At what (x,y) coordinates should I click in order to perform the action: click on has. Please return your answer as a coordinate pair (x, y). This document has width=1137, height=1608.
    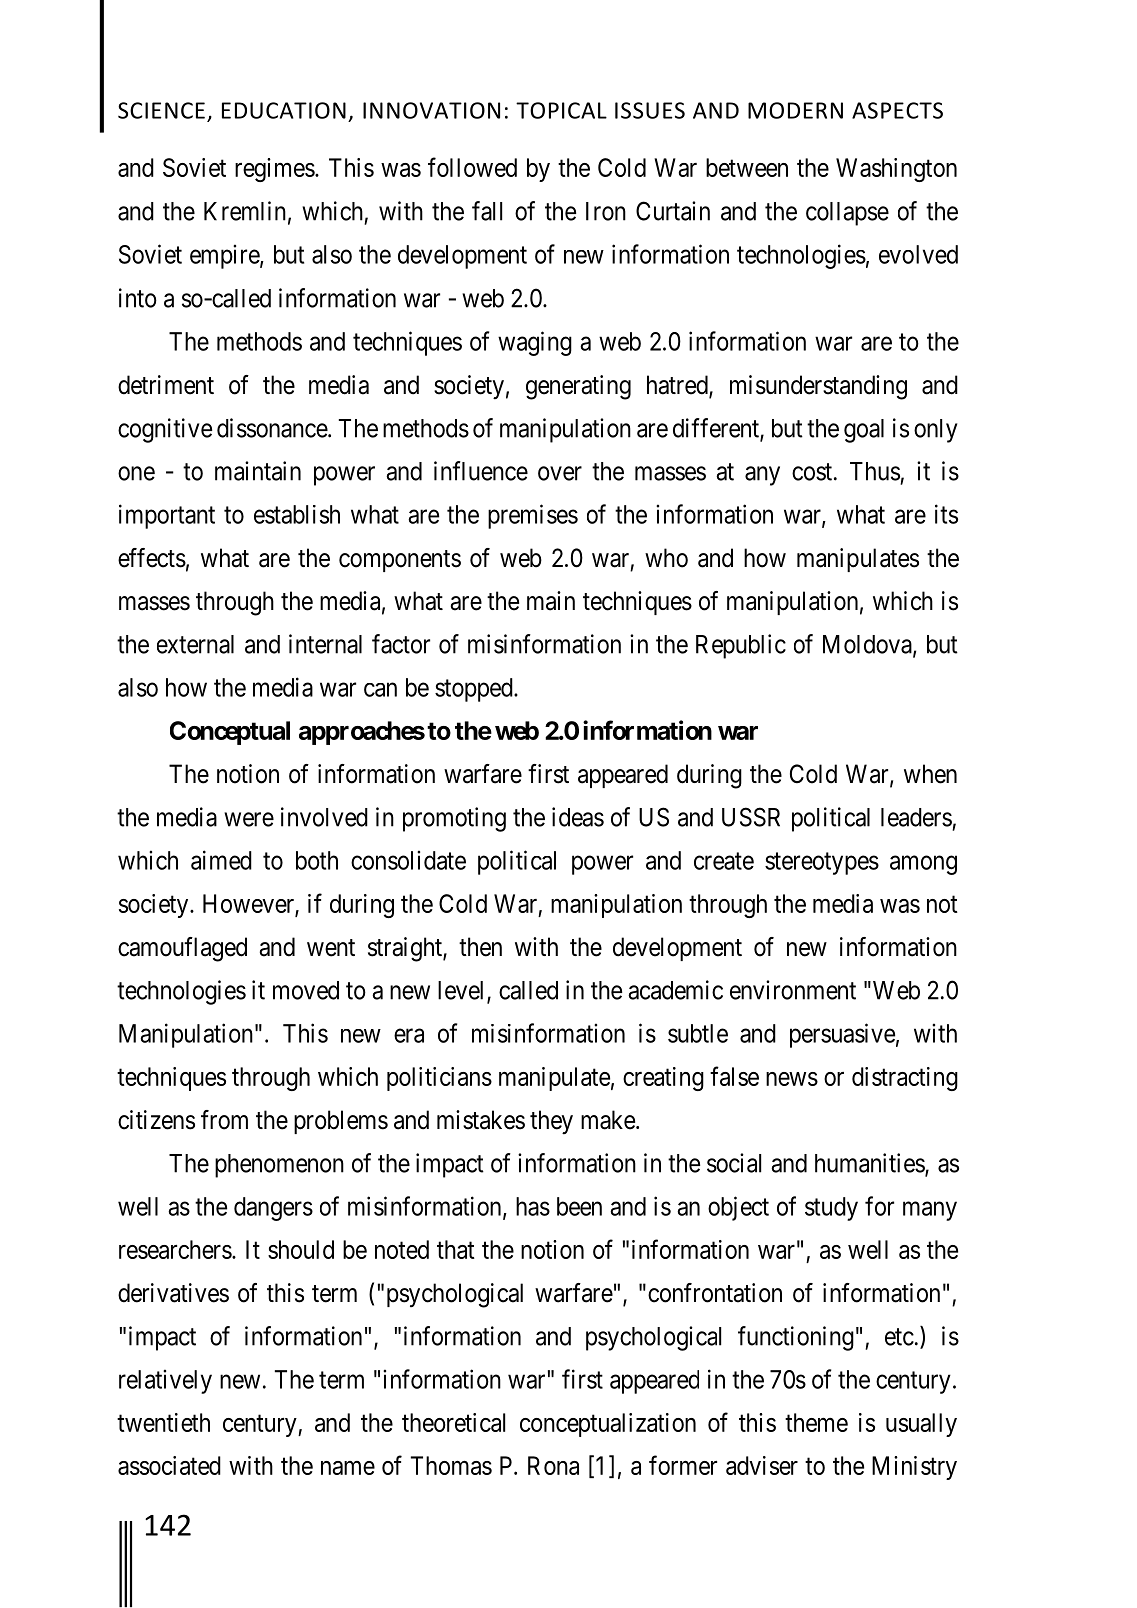
    Looking at the image, I should click on (533, 1206).
